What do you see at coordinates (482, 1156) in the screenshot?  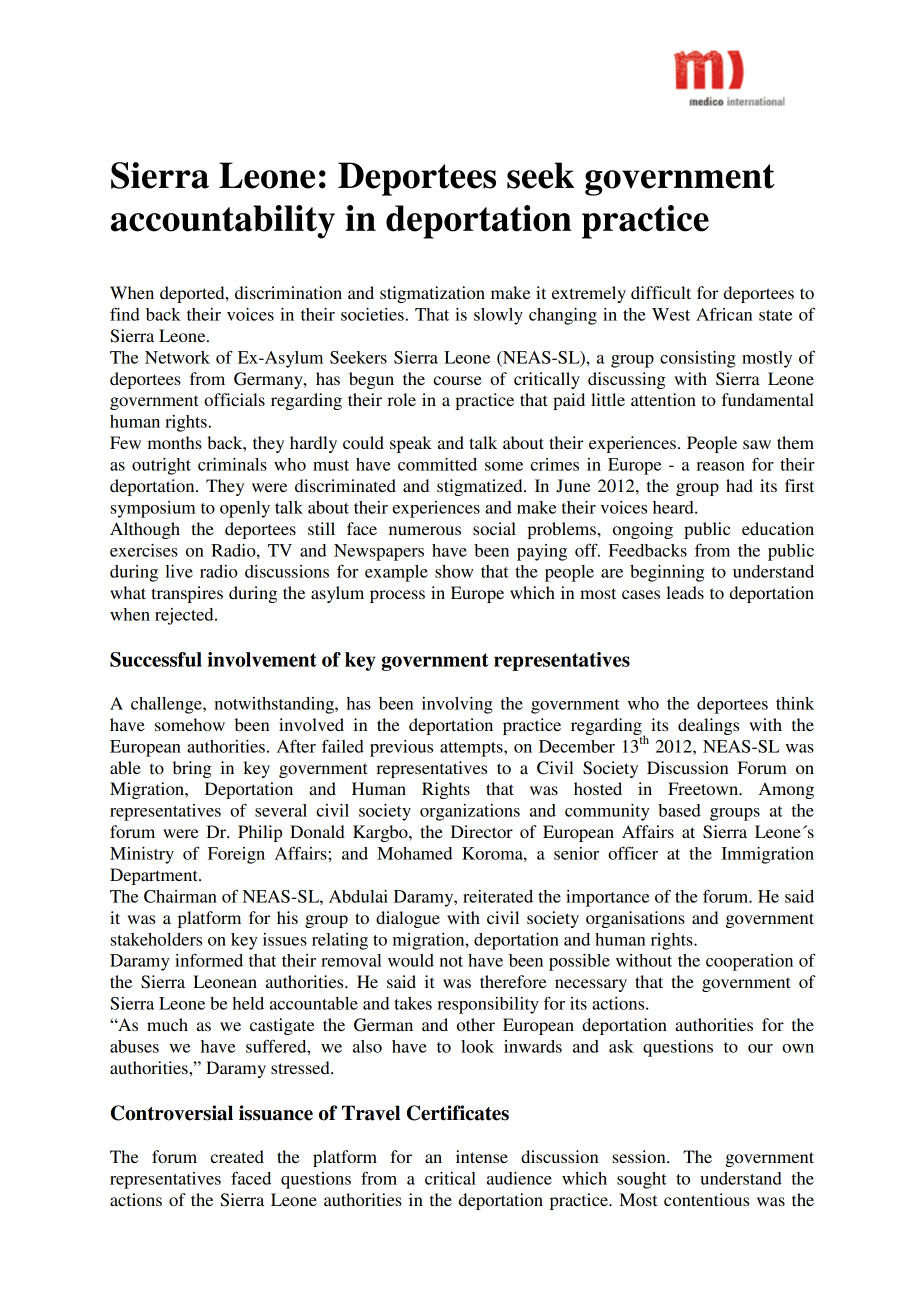 I see `intense` at bounding box center [482, 1156].
